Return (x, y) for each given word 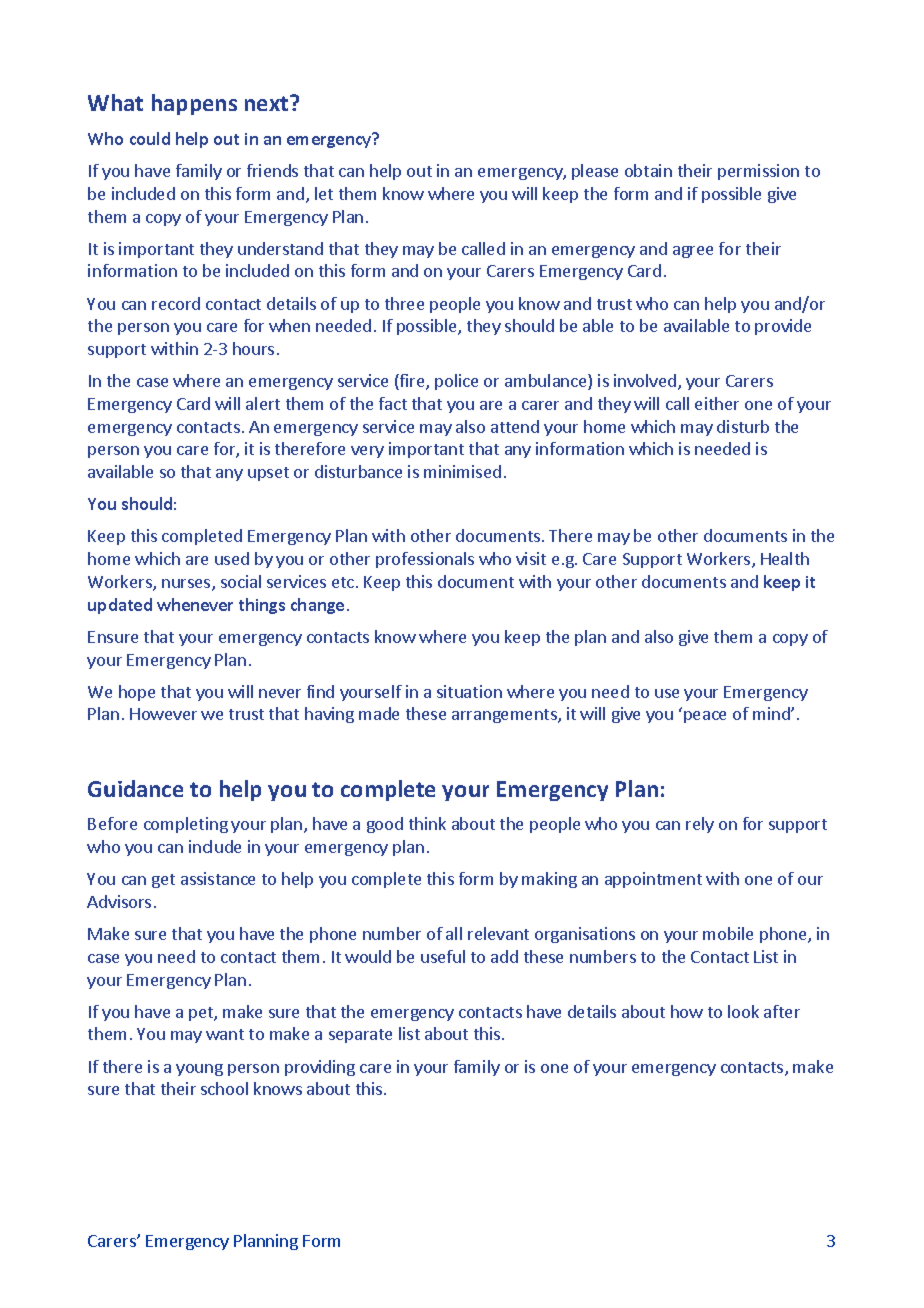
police (456, 382)
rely (700, 825)
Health (785, 558)
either (717, 403)
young (199, 1070)
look (743, 1011)
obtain (648, 170)
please (595, 172)
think (427, 823)
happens (194, 104)
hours (253, 348)
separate (360, 1036)
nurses (187, 585)
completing (186, 825)
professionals (425, 560)
